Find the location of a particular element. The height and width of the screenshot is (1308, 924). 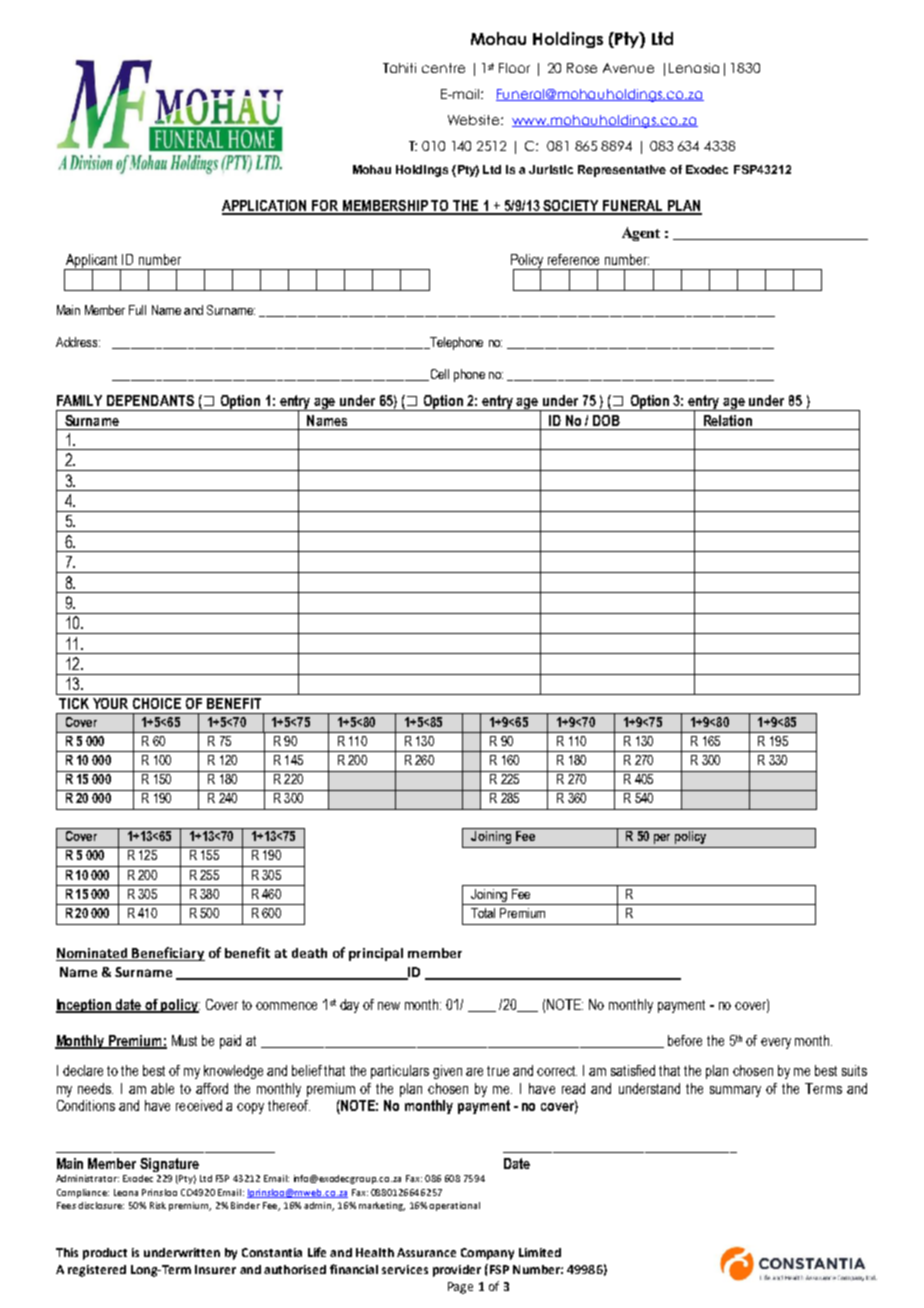

before is located at coordinates (685, 1040).
